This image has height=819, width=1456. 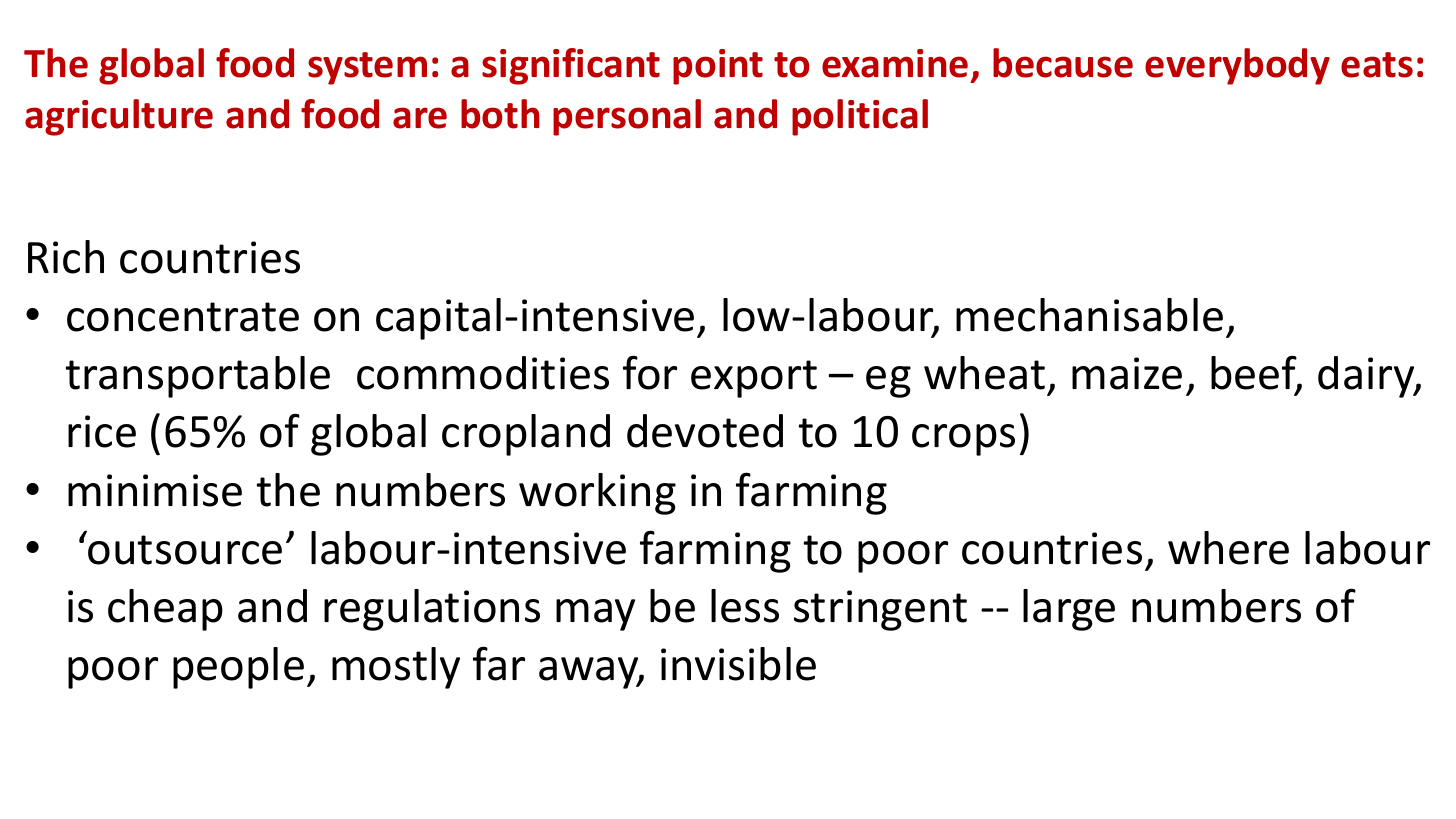 I want to click on minimise, so click(x=155, y=490).
